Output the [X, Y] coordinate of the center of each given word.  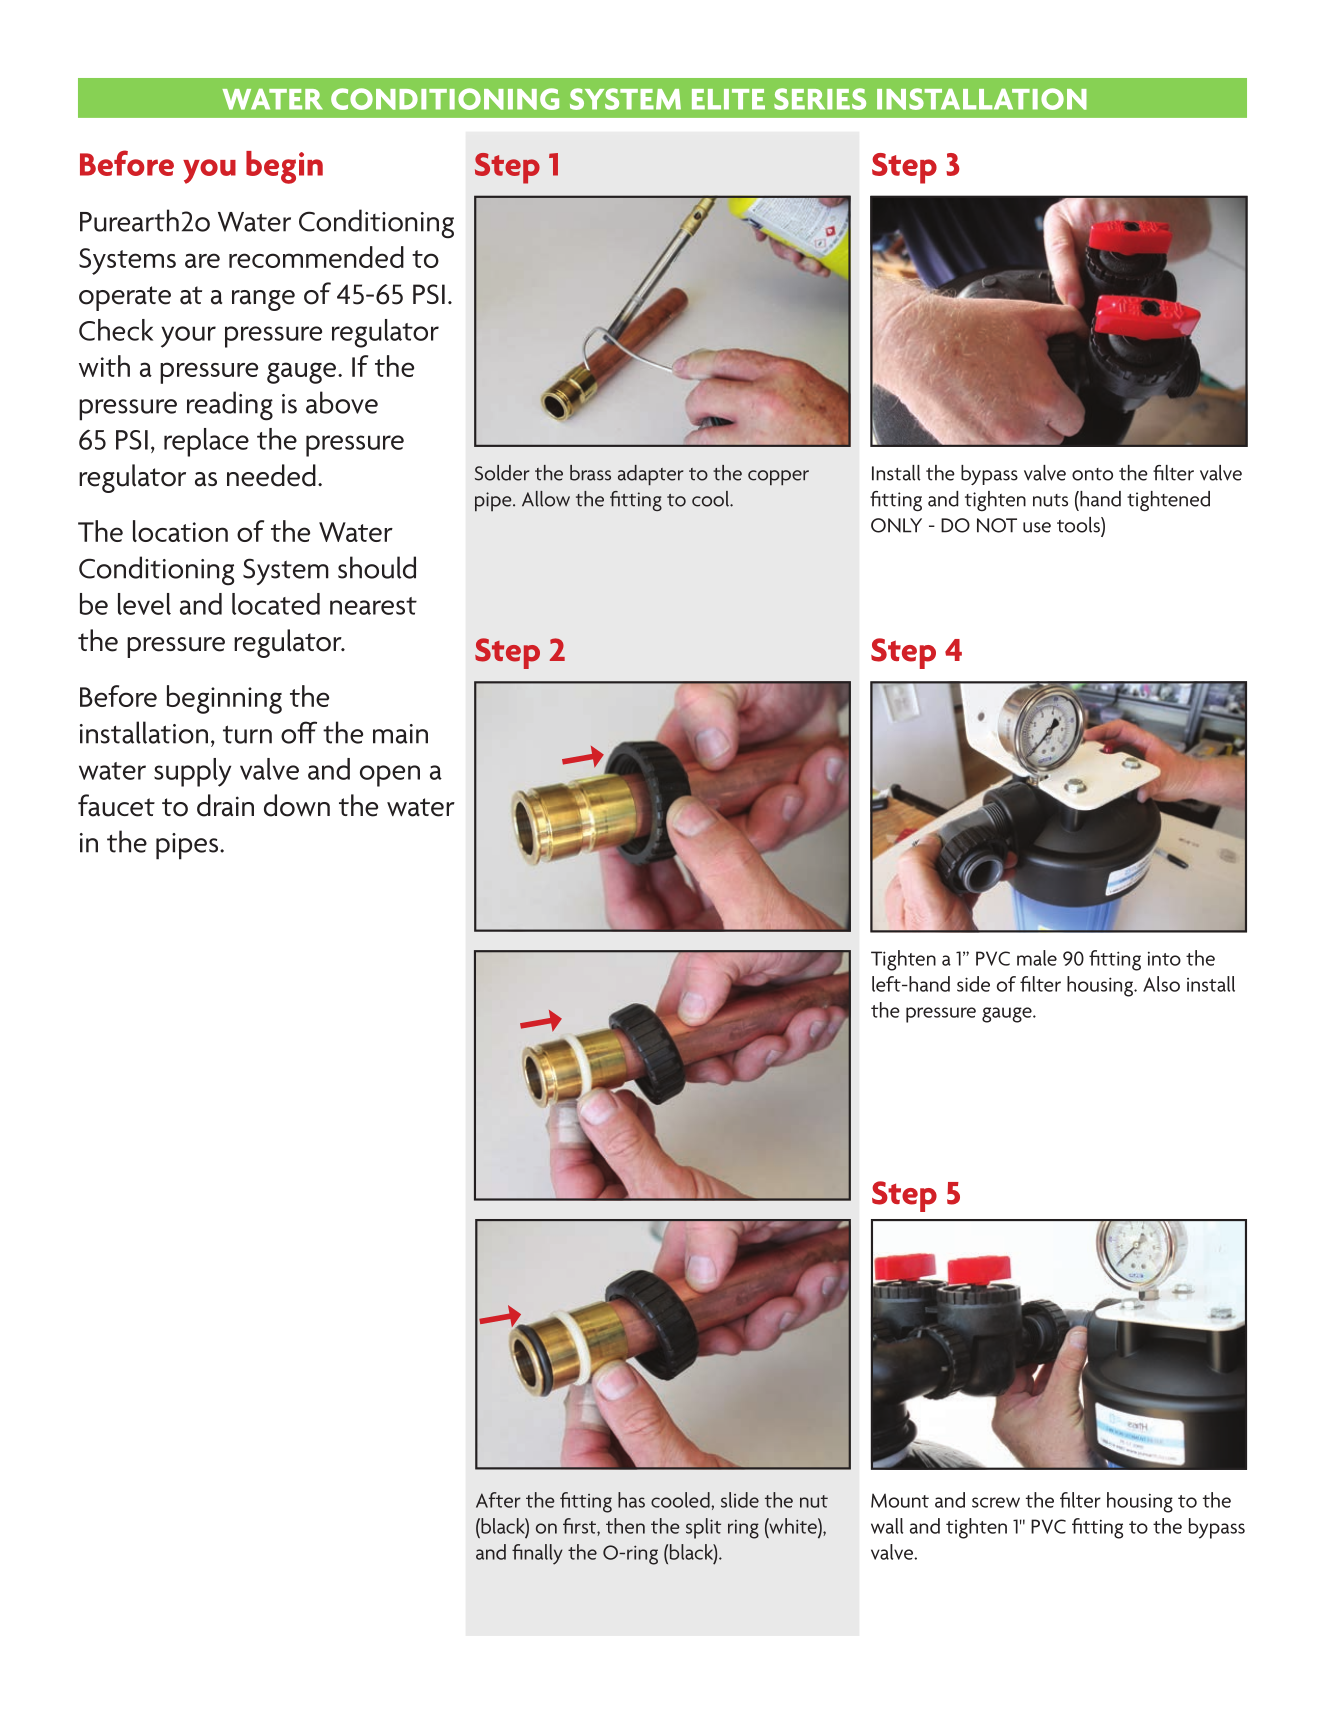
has [631, 1500]
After [498, 1500]
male [1037, 958]
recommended [316, 257]
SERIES [820, 99]
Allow [546, 499]
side [973, 984]
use [1037, 527]
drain [225, 805]
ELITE [728, 99]
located [276, 604]
